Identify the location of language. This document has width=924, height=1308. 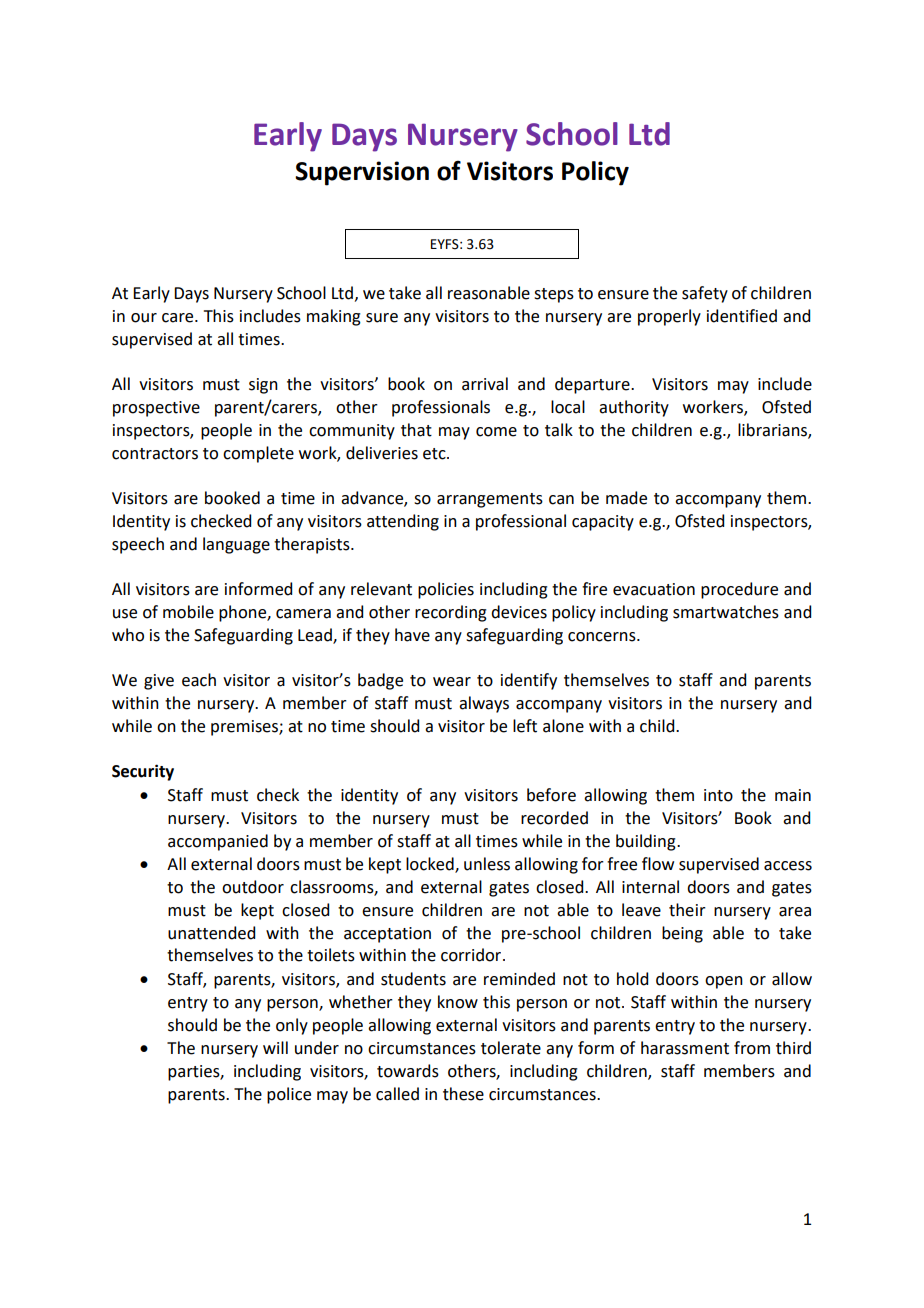
(236, 545).
